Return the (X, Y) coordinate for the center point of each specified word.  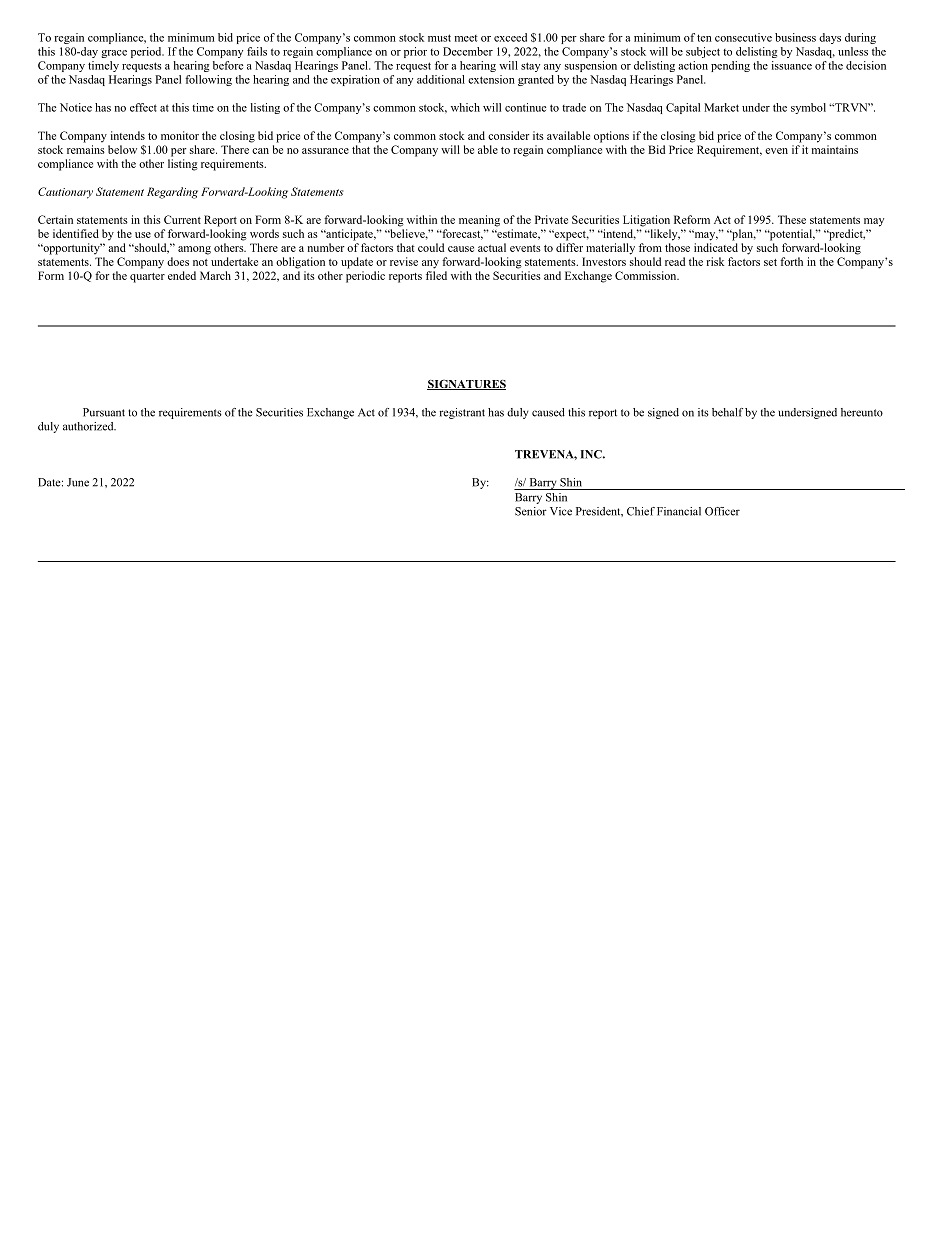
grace (114, 54)
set (770, 262)
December (468, 51)
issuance (792, 65)
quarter (147, 278)
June (78, 482)
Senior (531, 511)
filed (436, 275)
